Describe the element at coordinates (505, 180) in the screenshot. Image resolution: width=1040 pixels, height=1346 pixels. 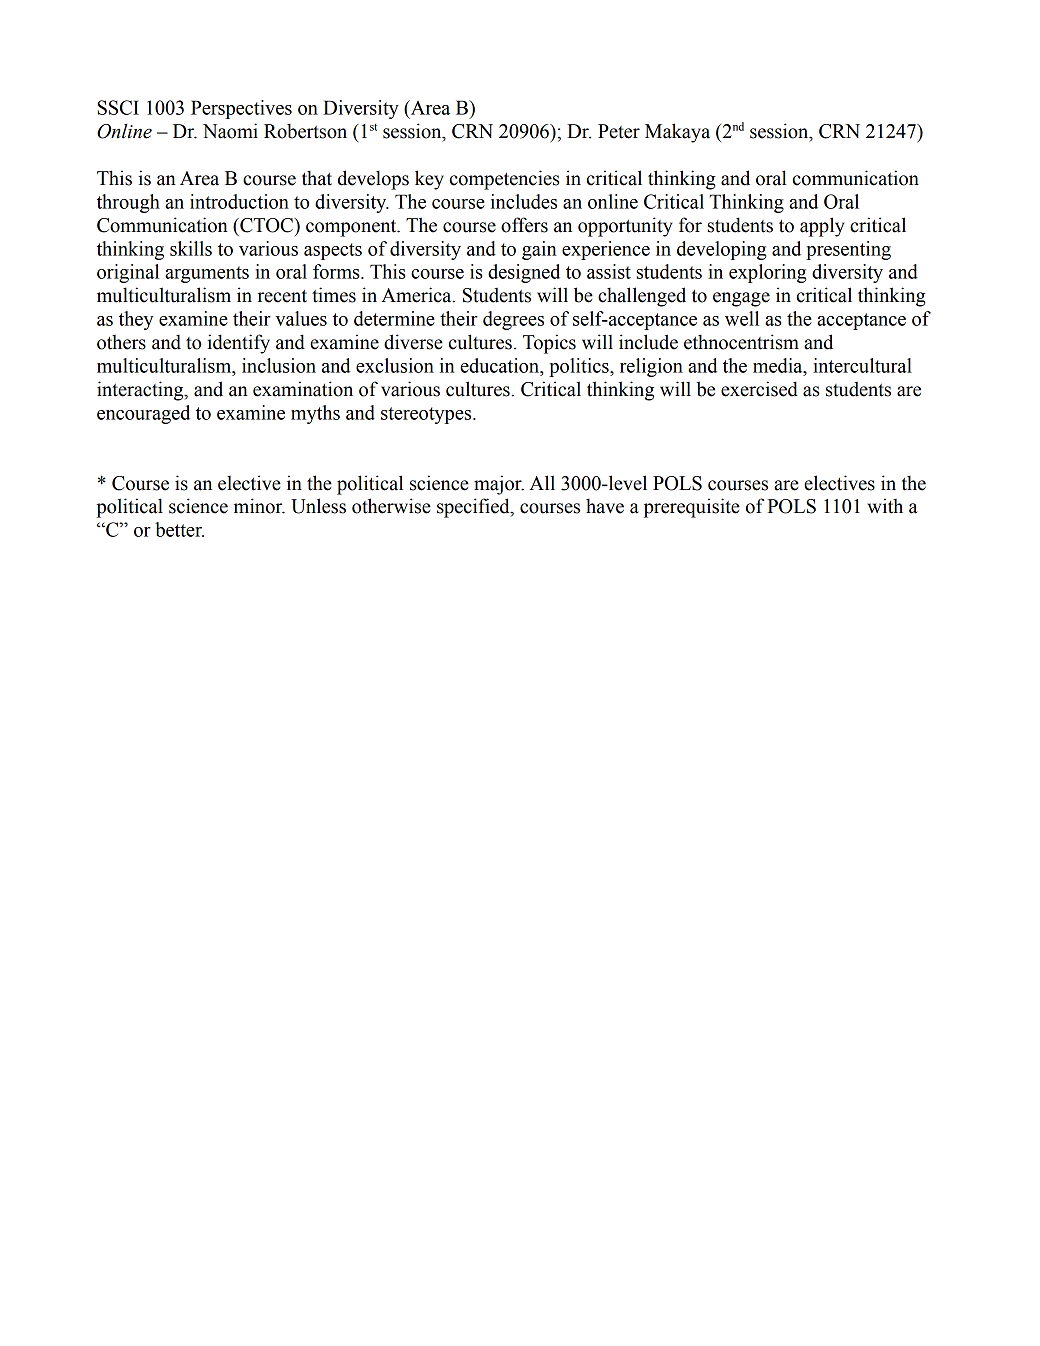
I see `competencies` at that location.
